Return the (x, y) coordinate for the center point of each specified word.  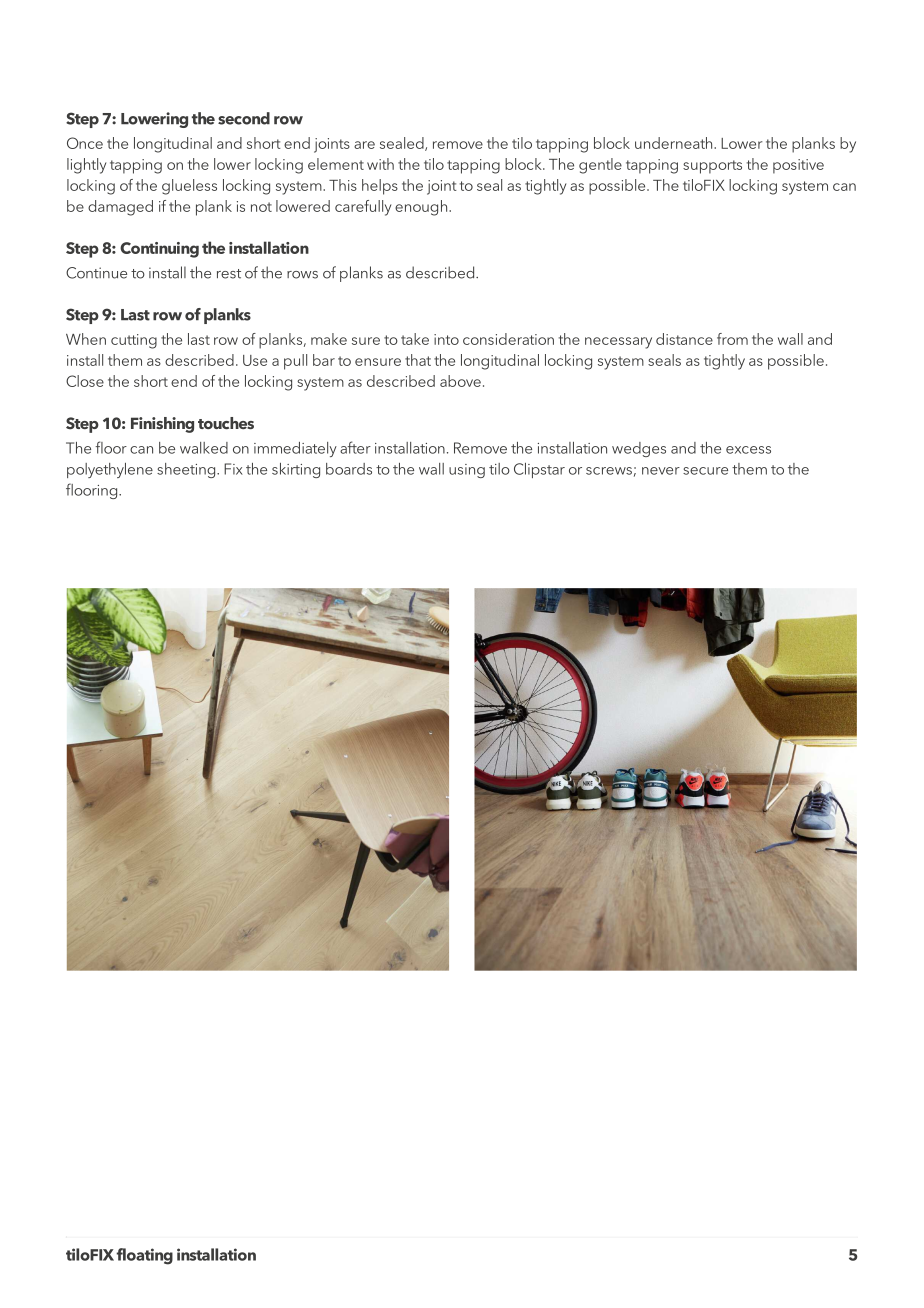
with (380, 164)
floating (144, 1256)
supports (712, 167)
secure (705, 471)
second (244, 118)
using (467, 471)
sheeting (187, 470)
